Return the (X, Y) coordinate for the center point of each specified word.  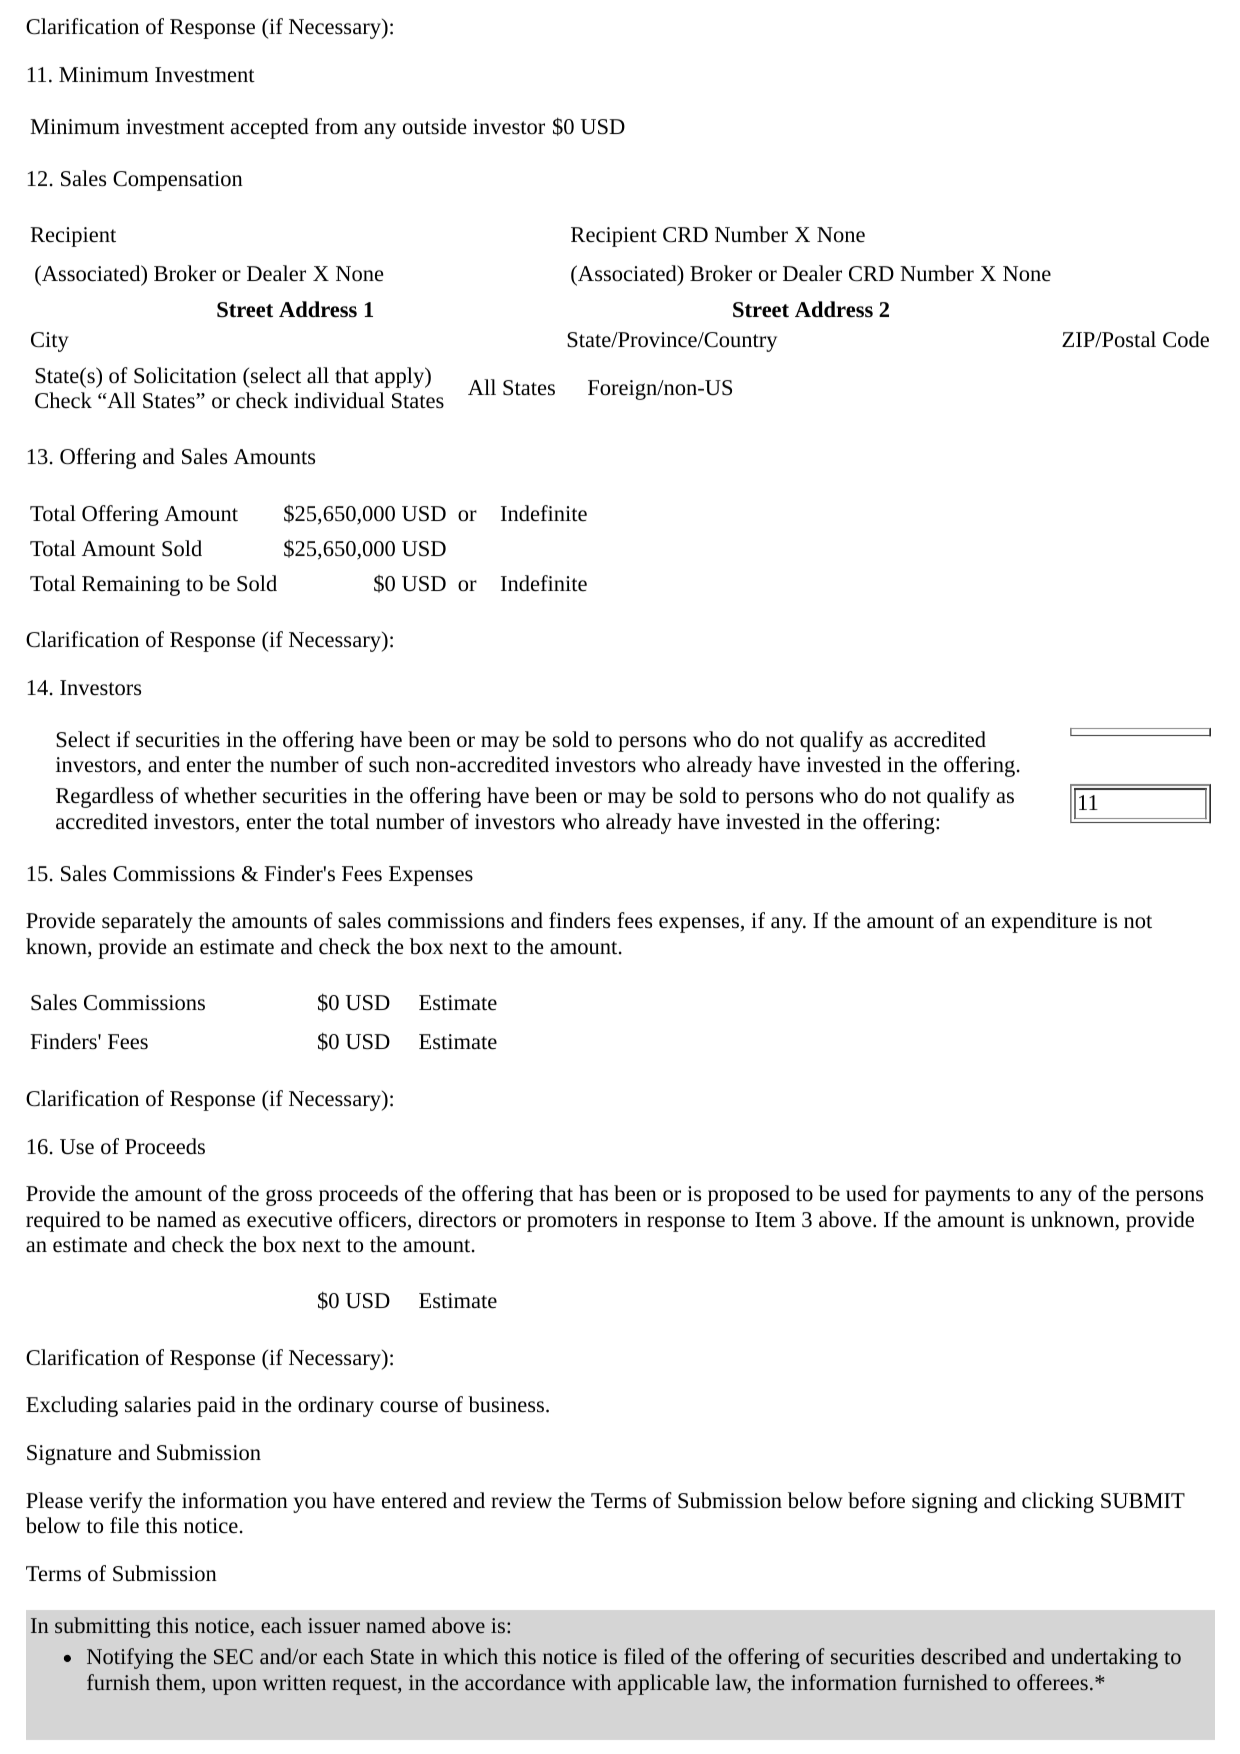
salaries (158, 1404)
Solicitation (185, 375)
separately (147, 922)
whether (220, 795)
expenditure (1044, 922)
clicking (1058, 1502)
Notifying (130, 1658)
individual (339, 400)
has (593, 1193)
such (389, 764)
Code (1186, 339)
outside (434, 126)
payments (967, 1197)
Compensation (178, 181)
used (866, 1193)
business (506, 1404)
